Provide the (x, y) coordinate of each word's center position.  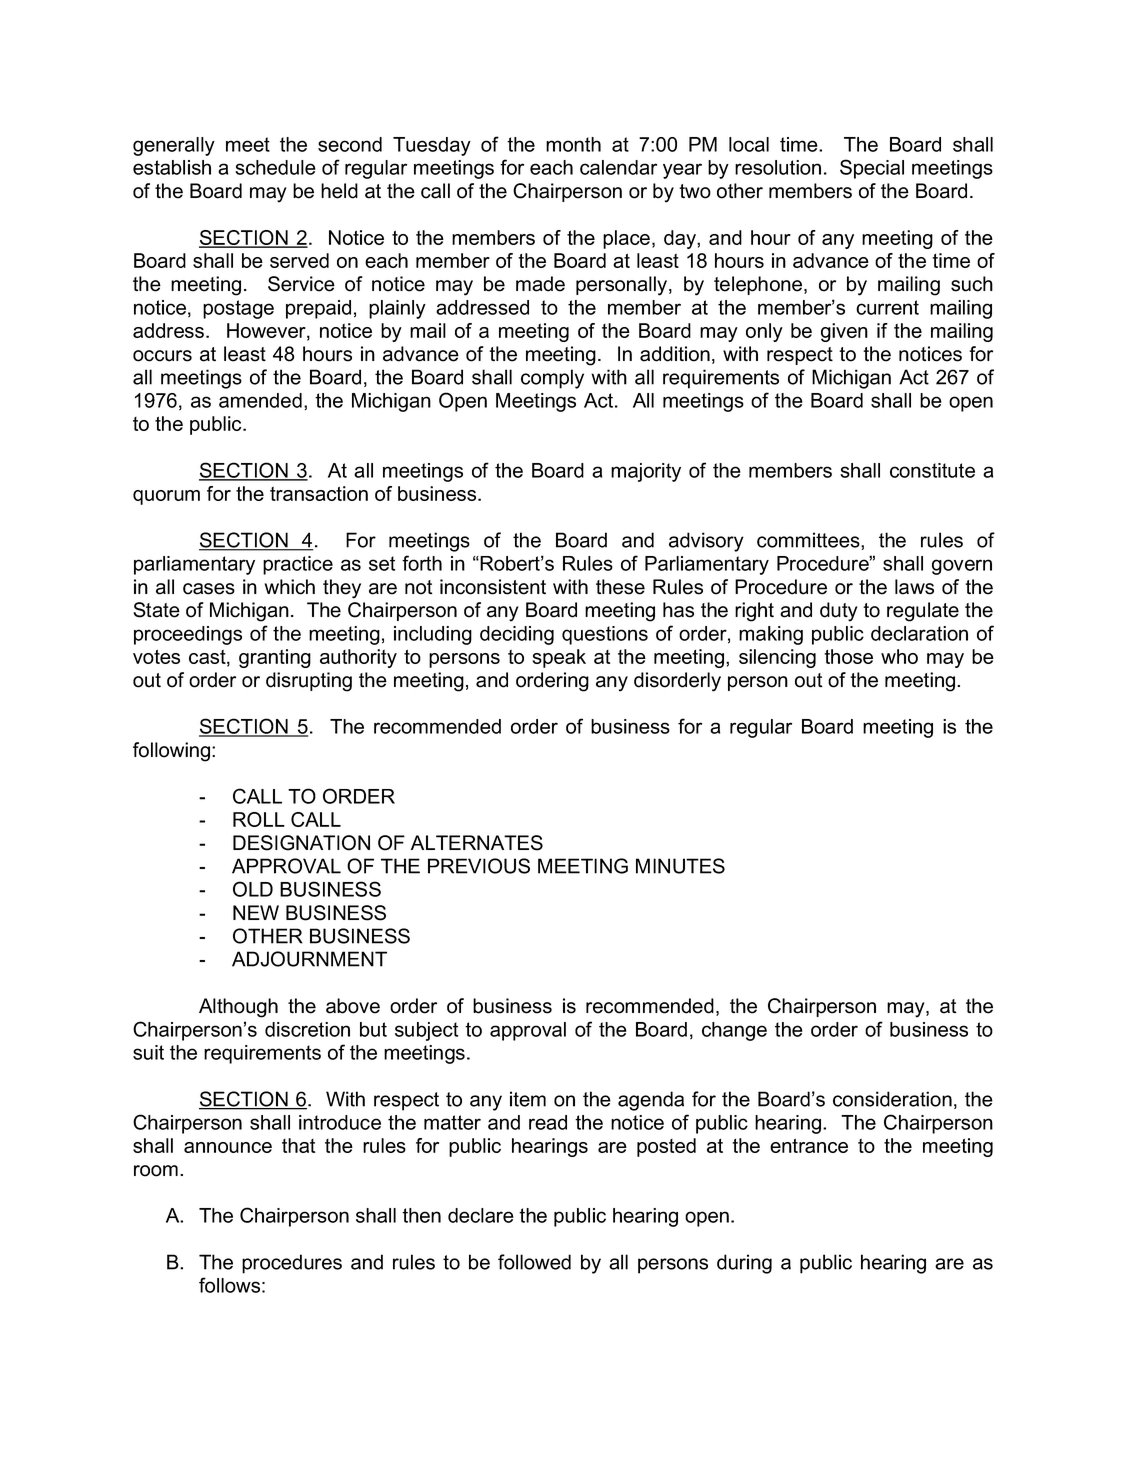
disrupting (309, 682)
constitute (932, 470)
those (848, 656)
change (734, 1031)
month (573, 144)
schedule (275, 167)
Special (872, 169)
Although (238, 1008)
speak (559, 658)
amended (260, 400)
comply (552, 379)
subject (426, 1031)
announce (228, 1147)
